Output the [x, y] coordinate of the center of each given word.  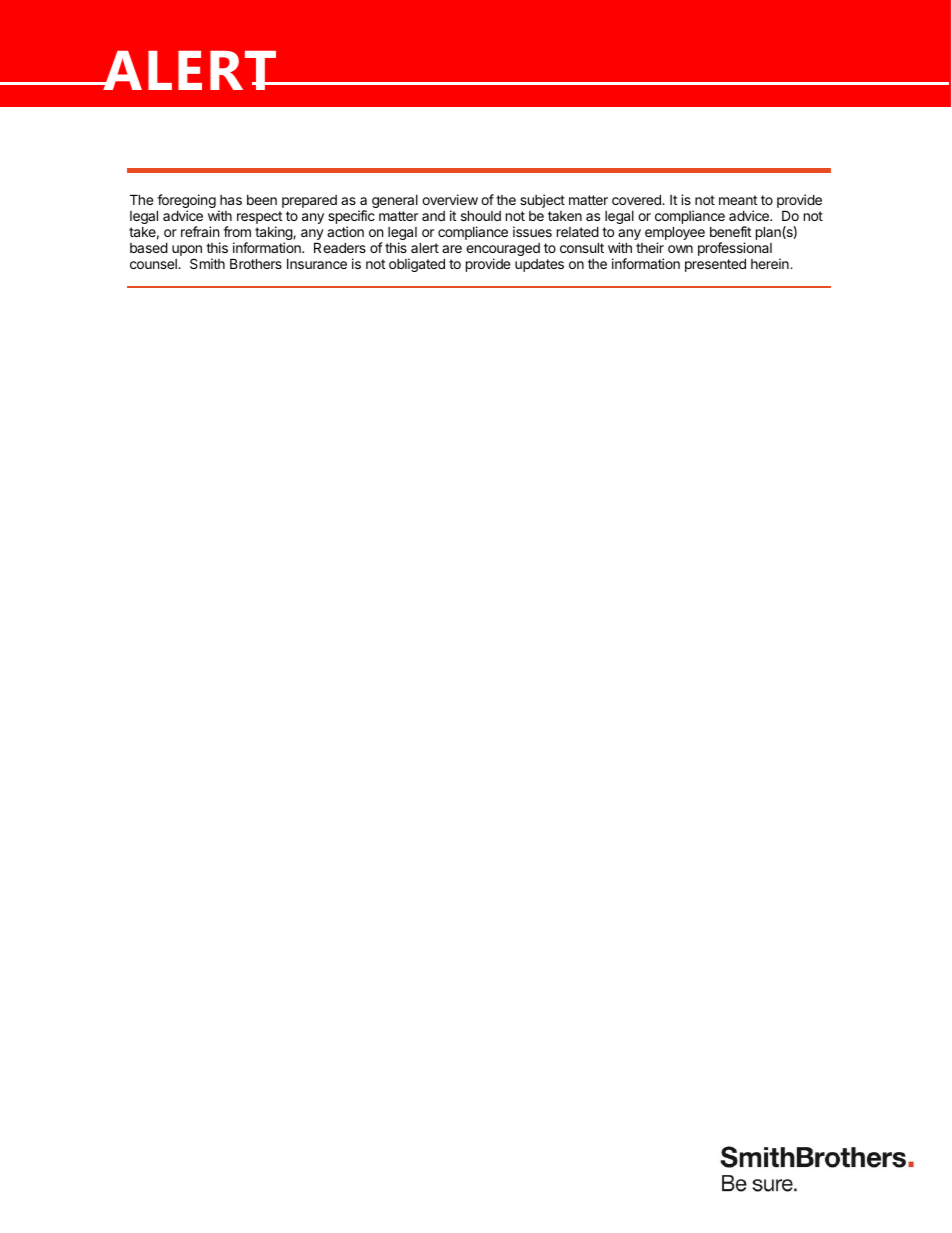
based [149, 247]
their [650, 247]
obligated [417, 265]
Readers [340, 247]
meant [738, 200]
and [433, 216]
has [231, 200]
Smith [207, 263]
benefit [730, 231]
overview [450, 199]
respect [259, 219]
